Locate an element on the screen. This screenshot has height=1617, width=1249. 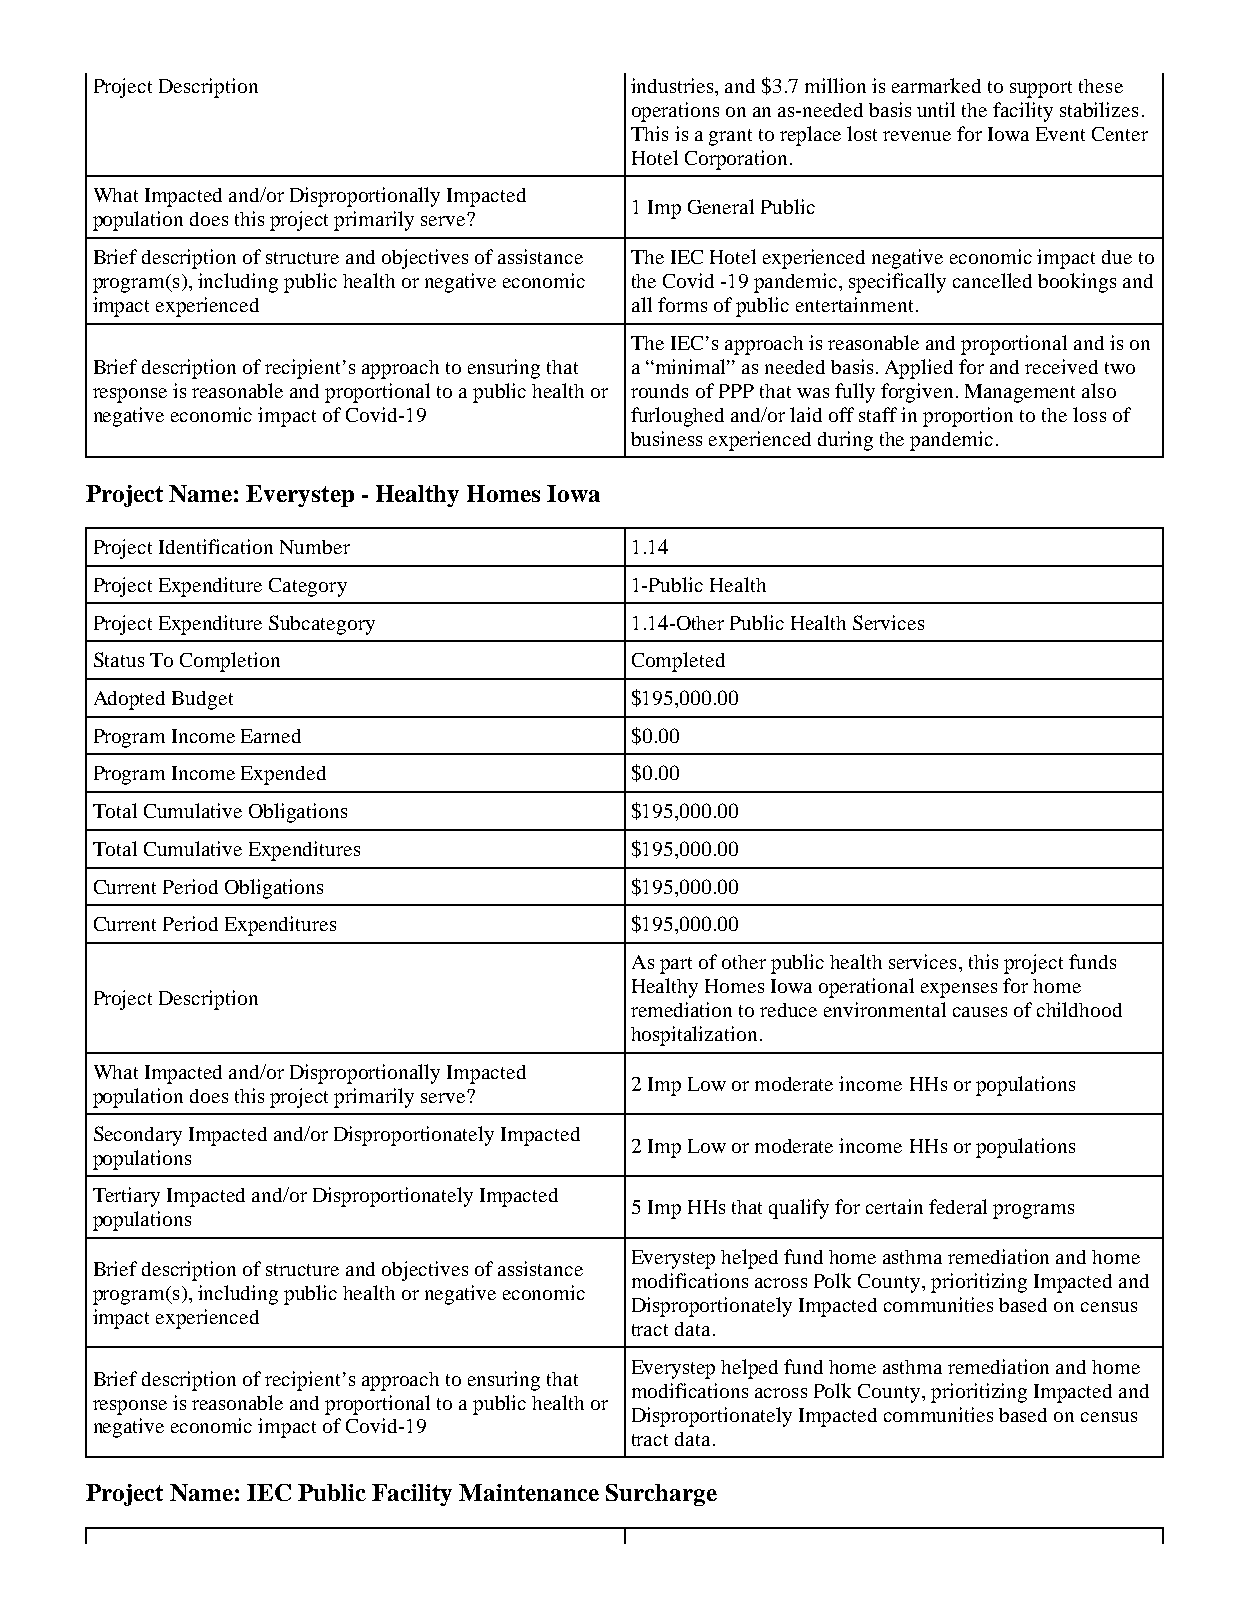
Completed is located at coordinates (678, 662).
